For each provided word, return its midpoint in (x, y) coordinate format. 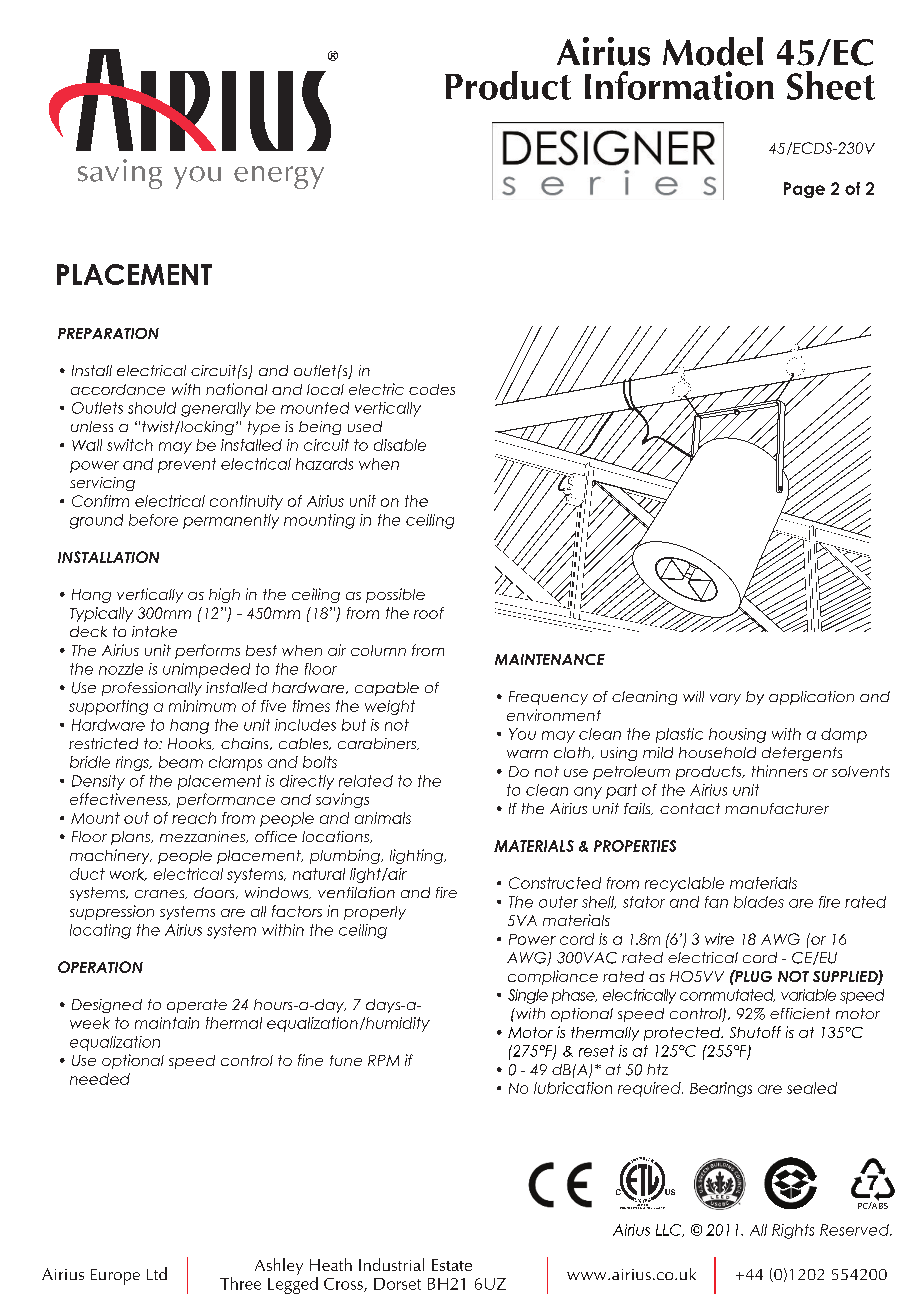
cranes (161, 894)
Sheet (831, 85)
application (811, 698)
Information (679, 85)
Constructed (555, 883)
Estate (452, 1265)
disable (400, 445)
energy (279, 177)
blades (759, 902)
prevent (187, 465)
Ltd (157, 1273)
